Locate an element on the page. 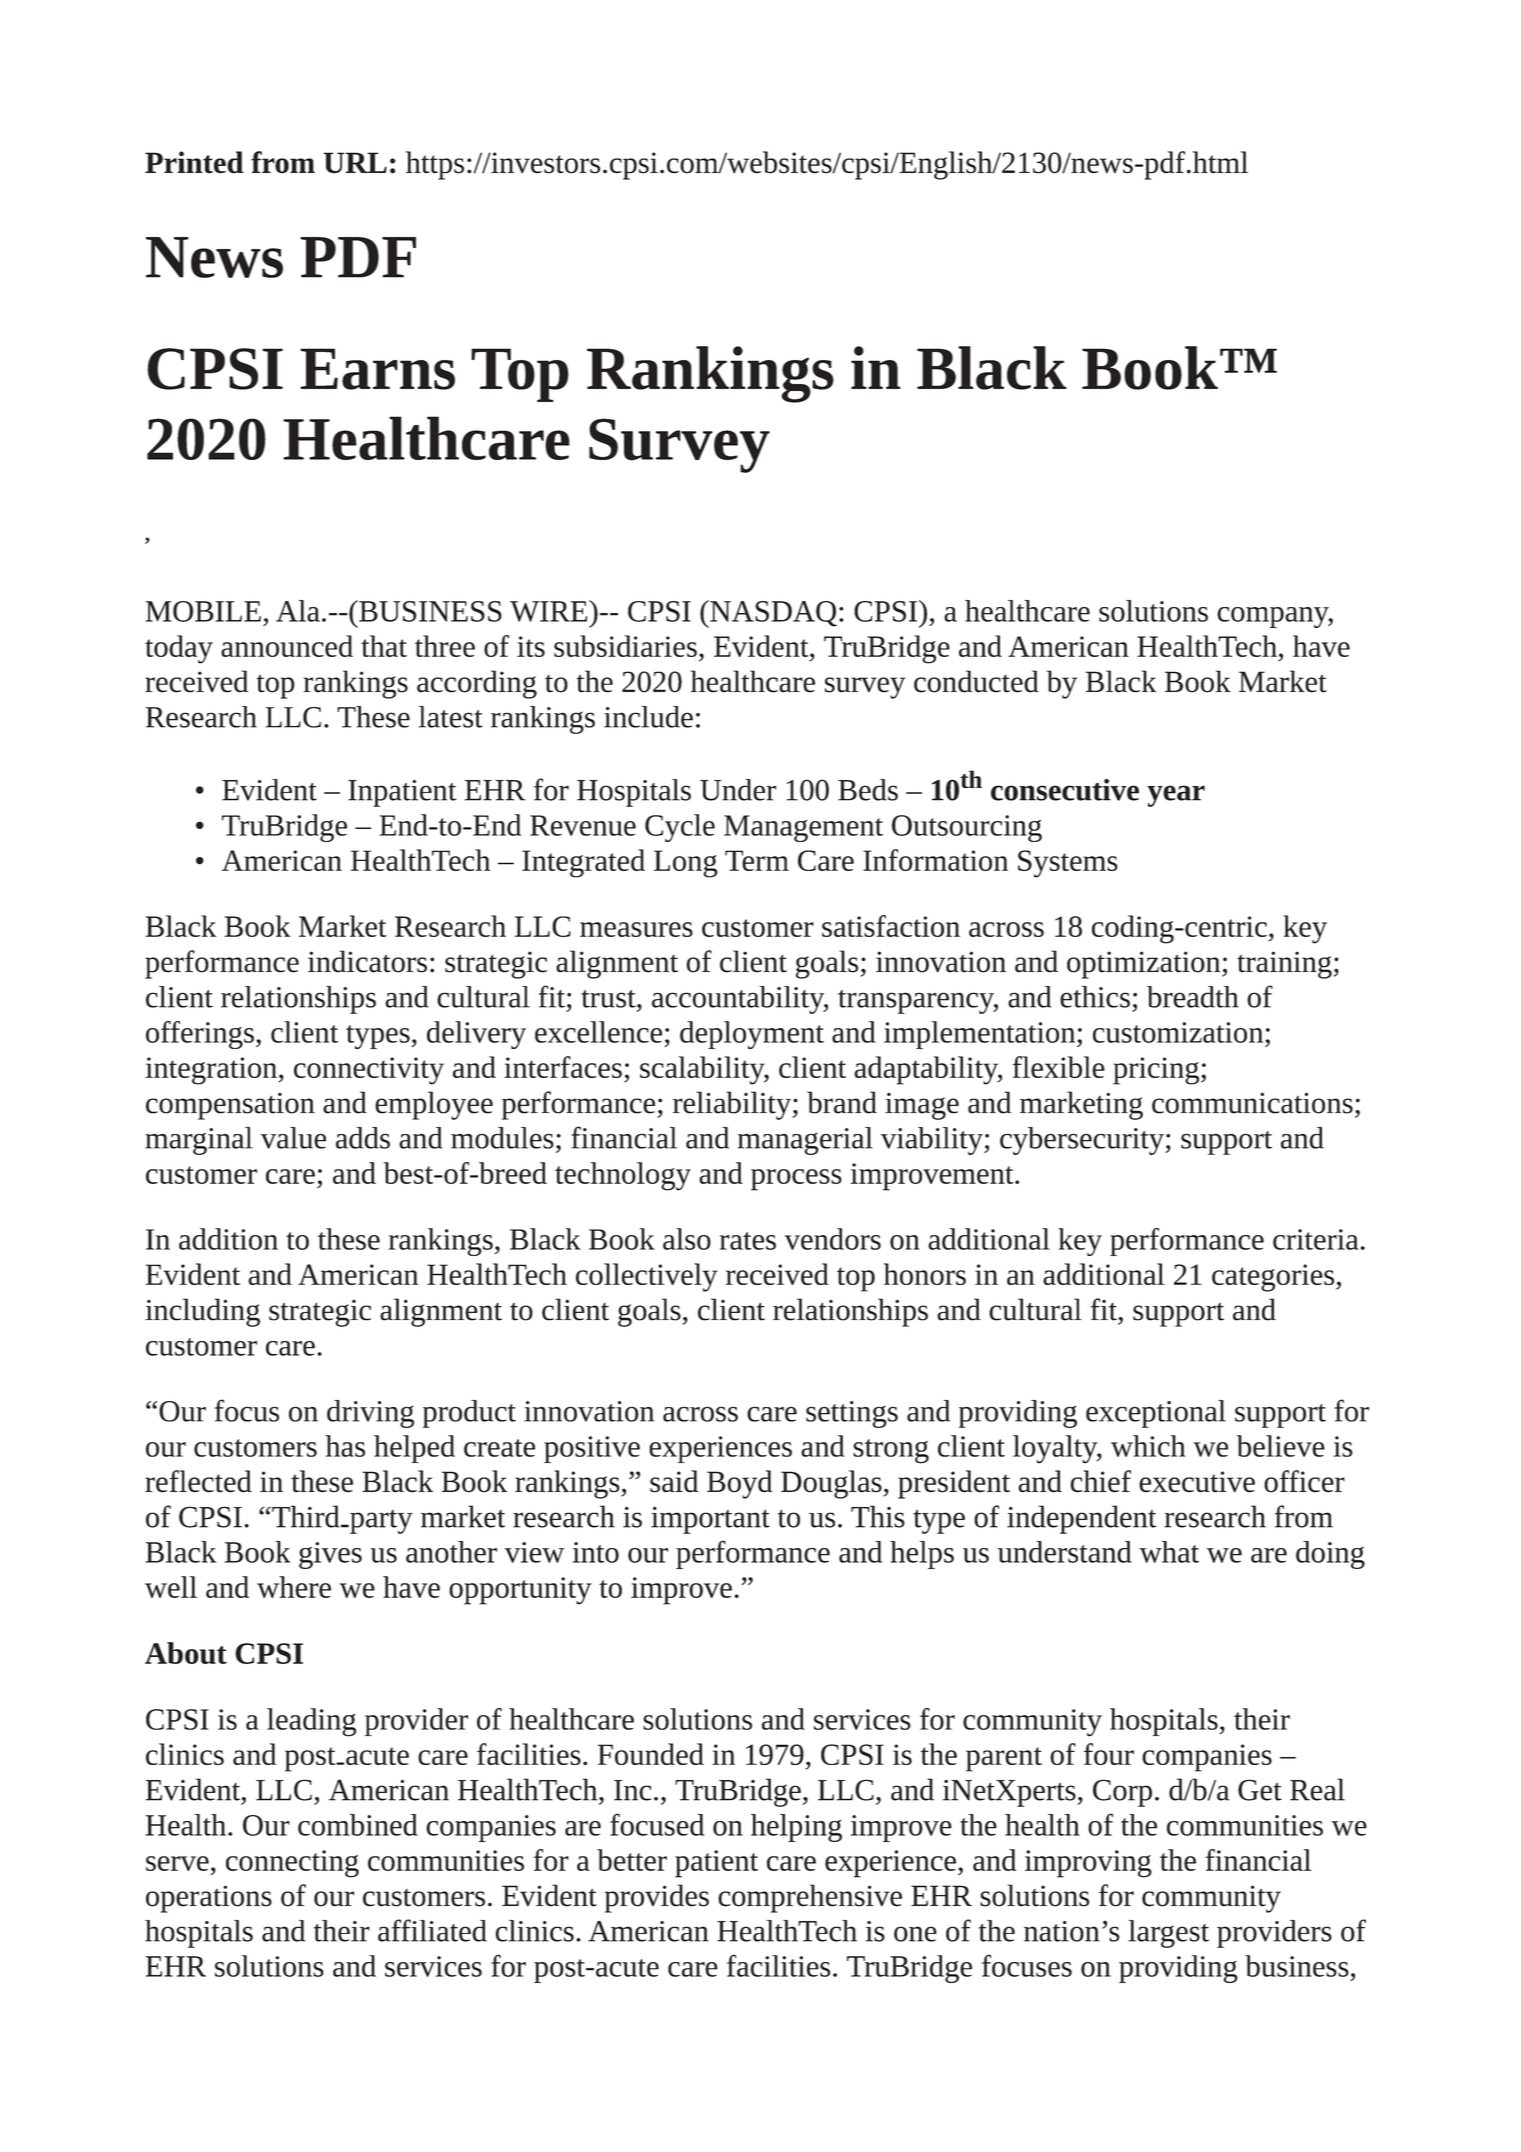  URL is located at coordinates (355, 163).
